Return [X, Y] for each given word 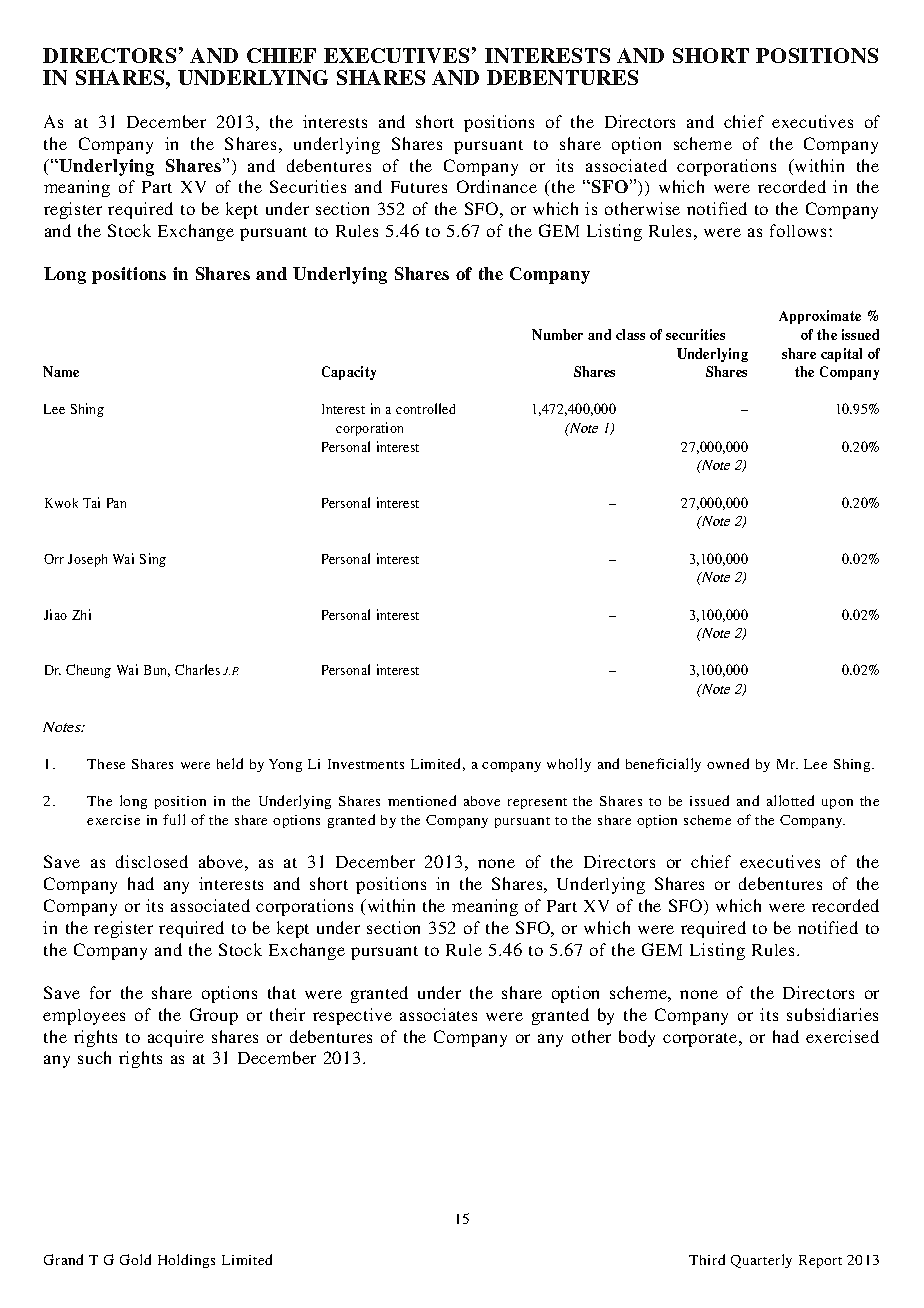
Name [61, 371]
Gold [135, 1259]
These [106, 764]
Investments [366, 764]
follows [800, 230]
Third [707, 1259]
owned [728, 763]
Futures [419, 187]
